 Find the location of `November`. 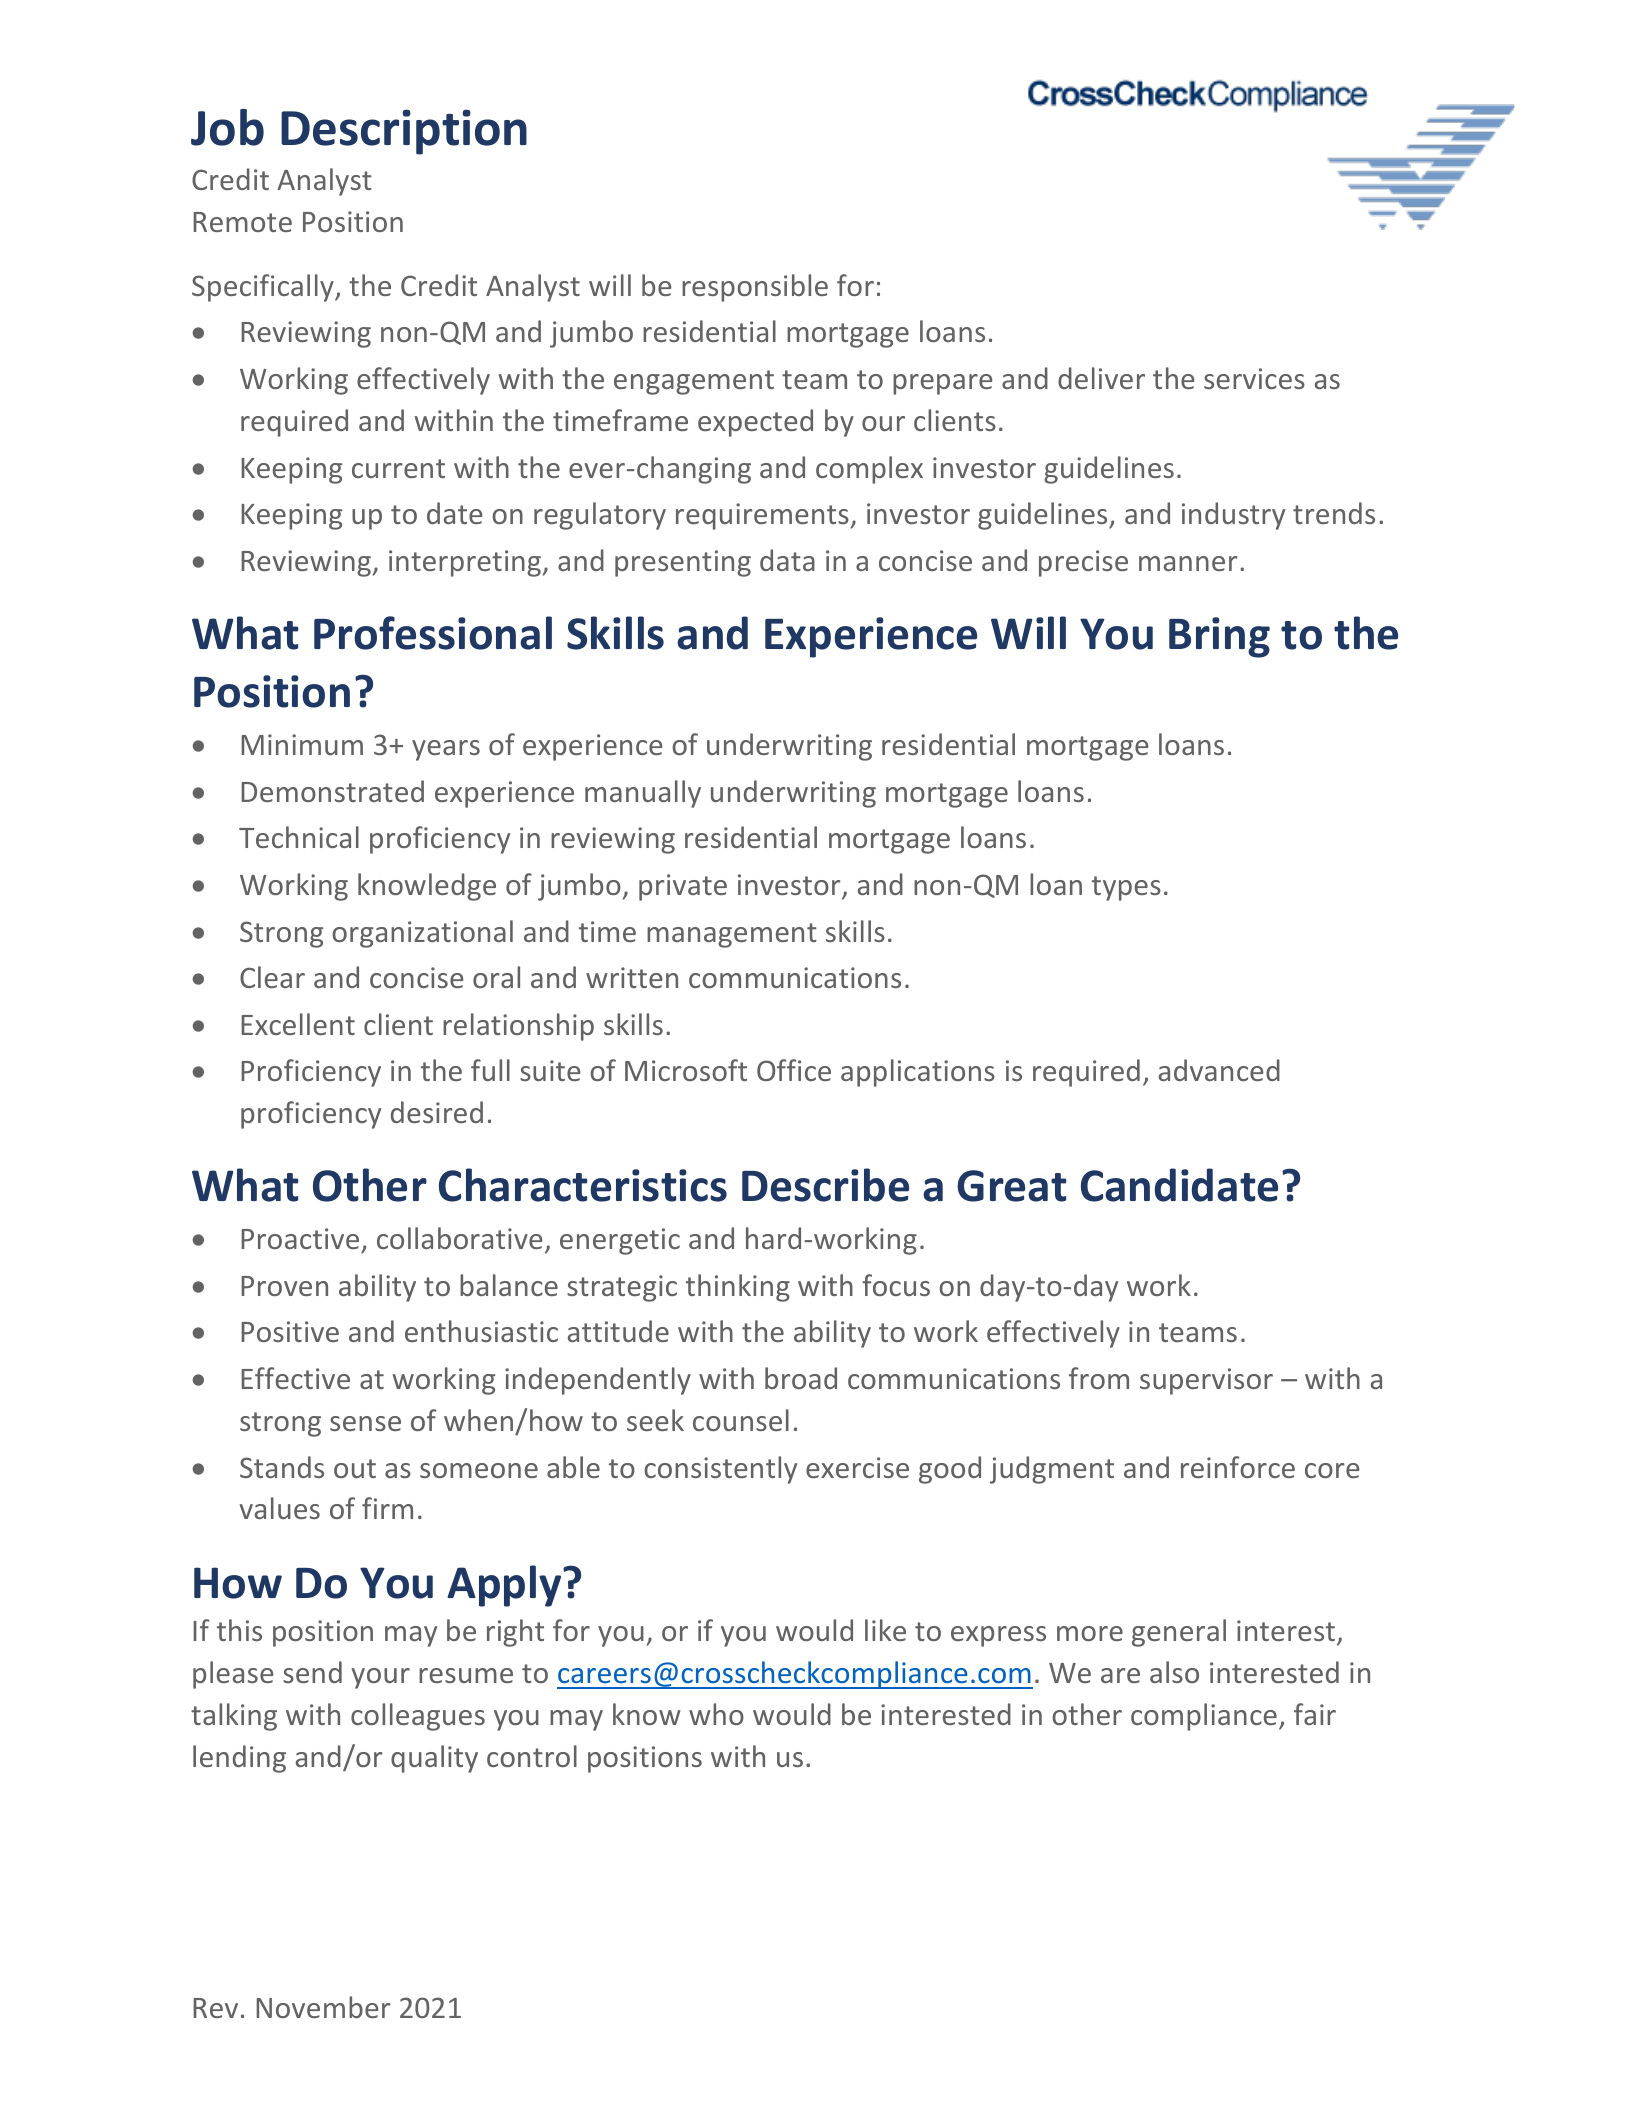

November is located at coordinates (323, 2007).
